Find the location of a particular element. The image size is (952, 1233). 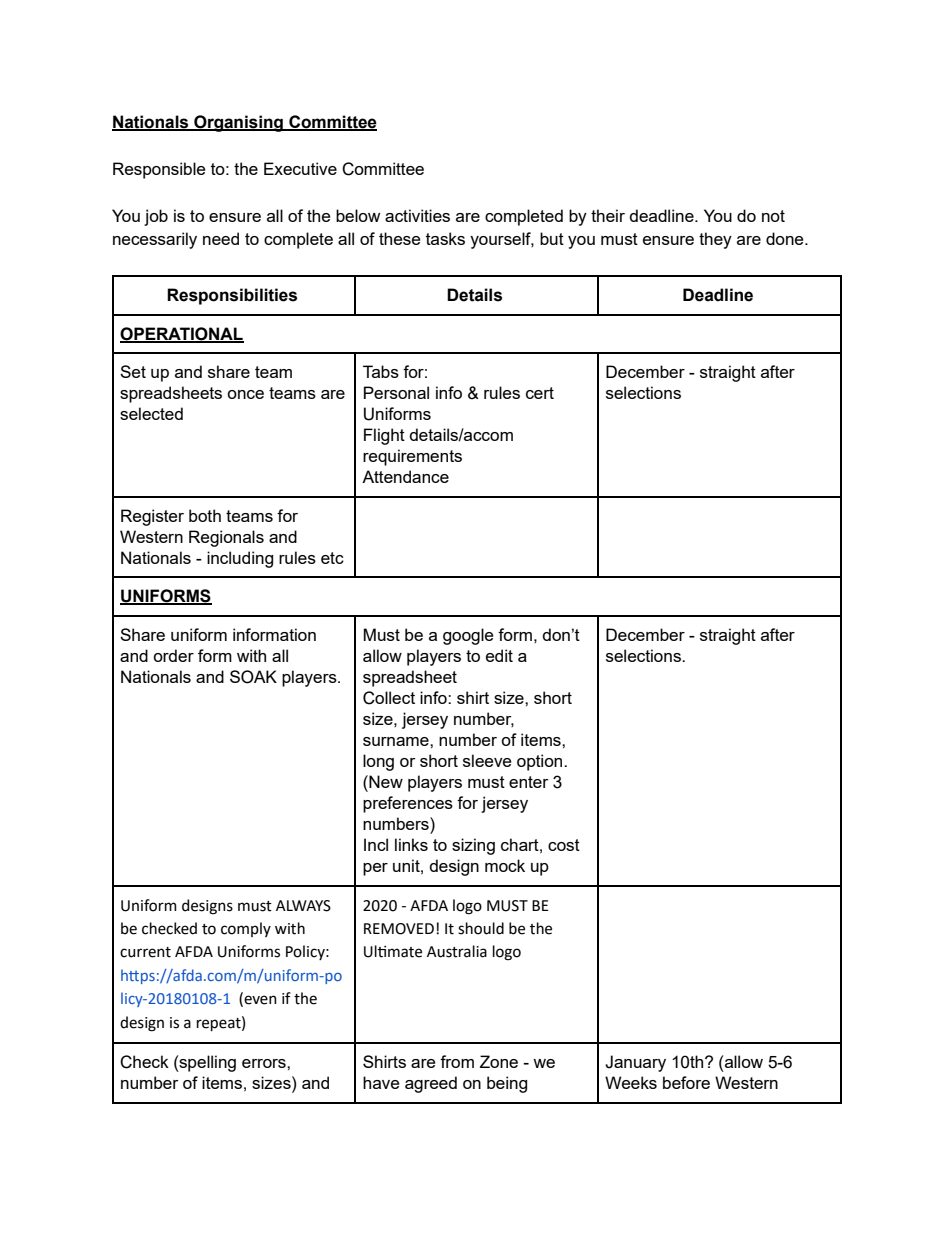

edit is located at coordinates (499, 655).
